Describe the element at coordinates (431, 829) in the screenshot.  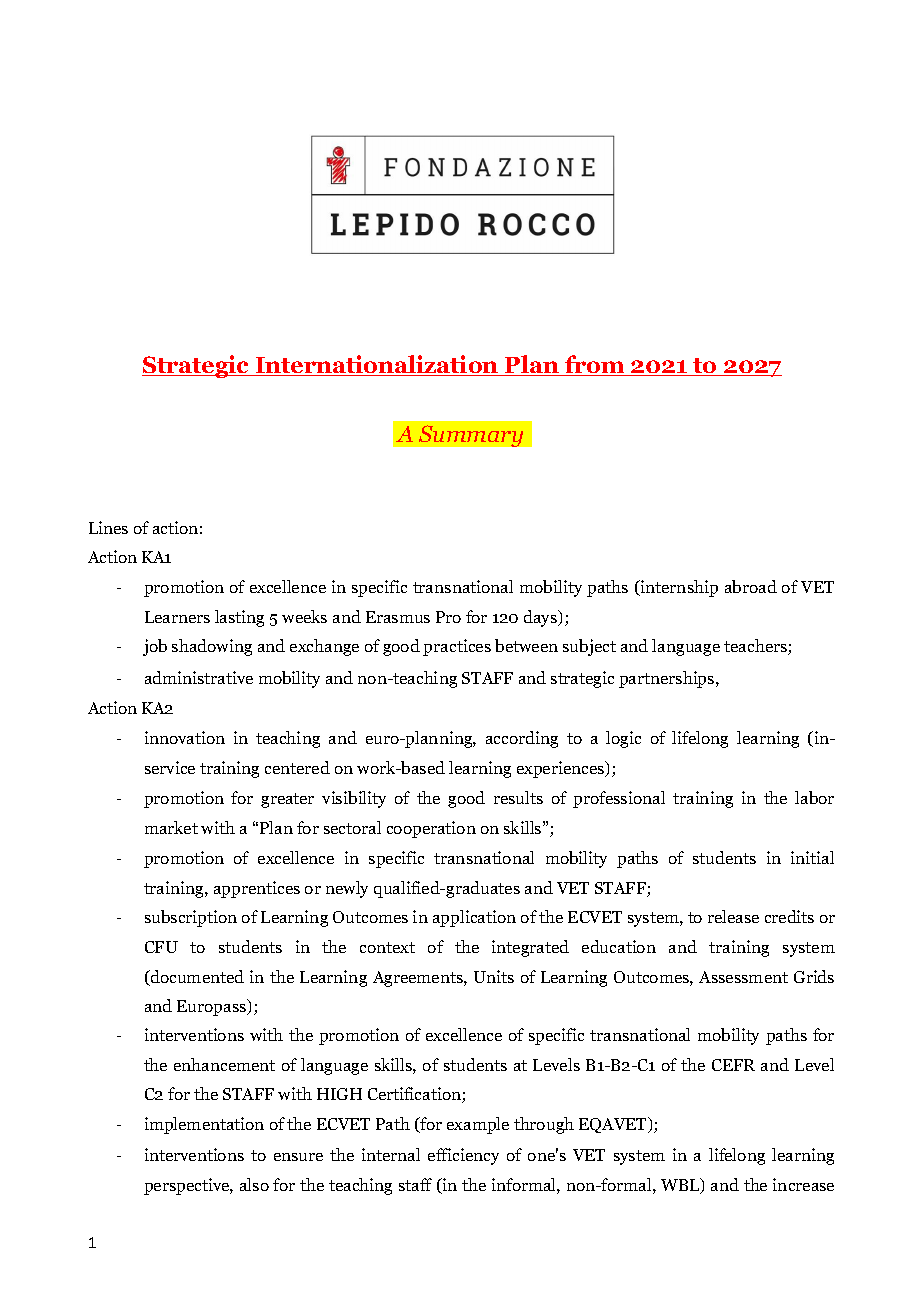
I see `cooperation` at that location.
